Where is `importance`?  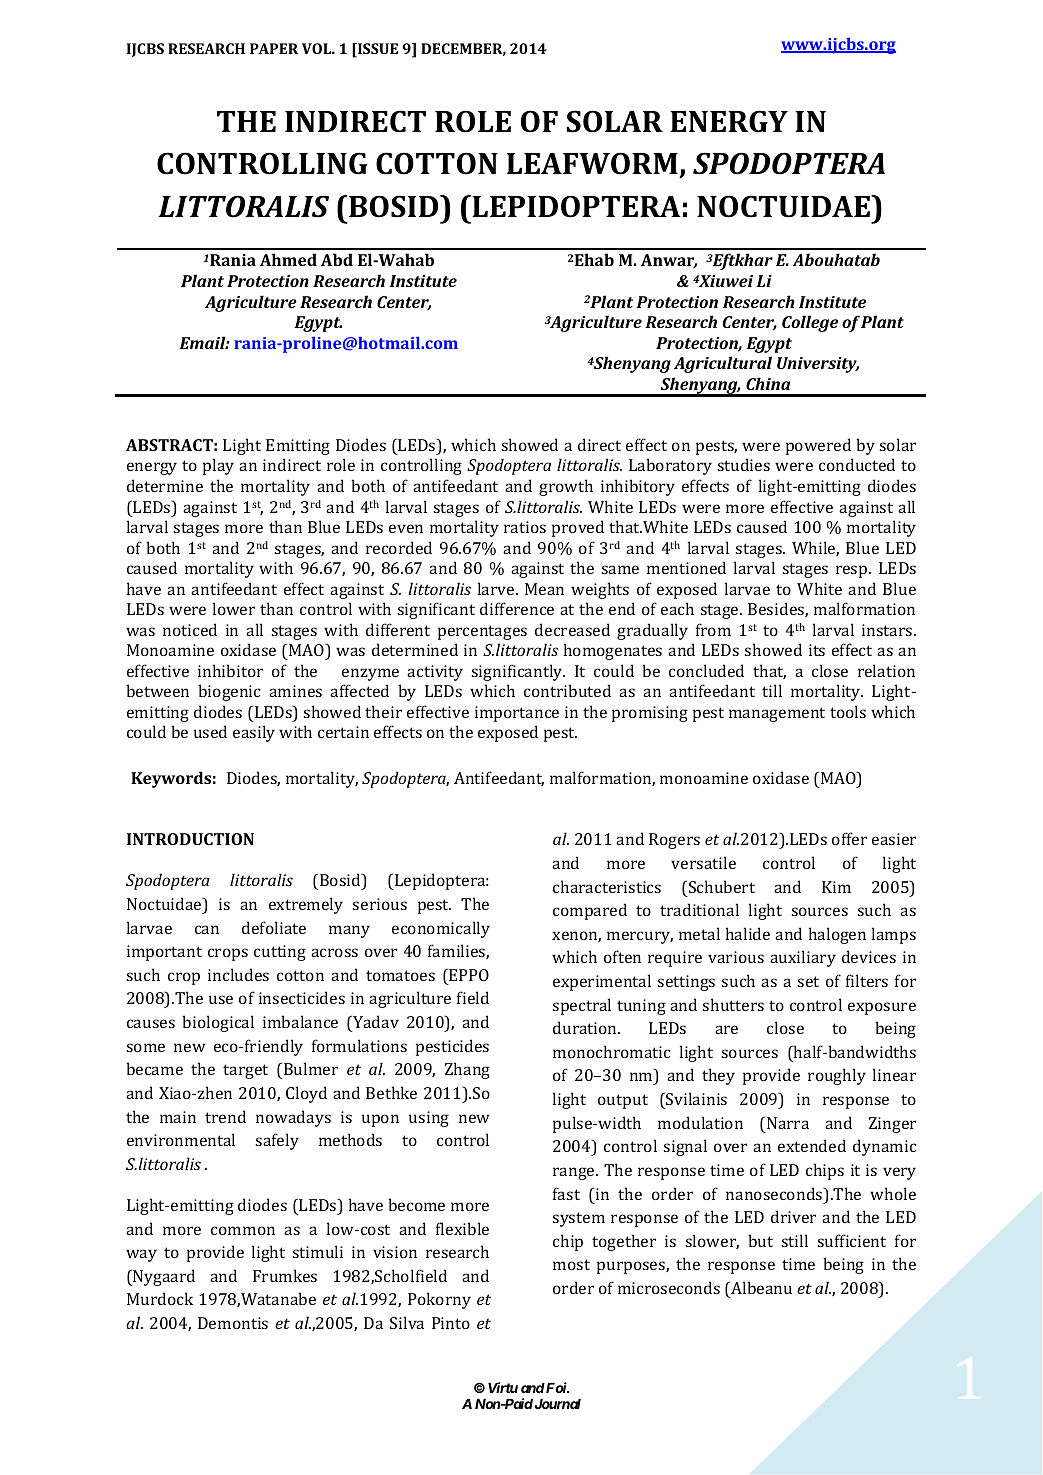 importance is located at coordinates (517, 714).
